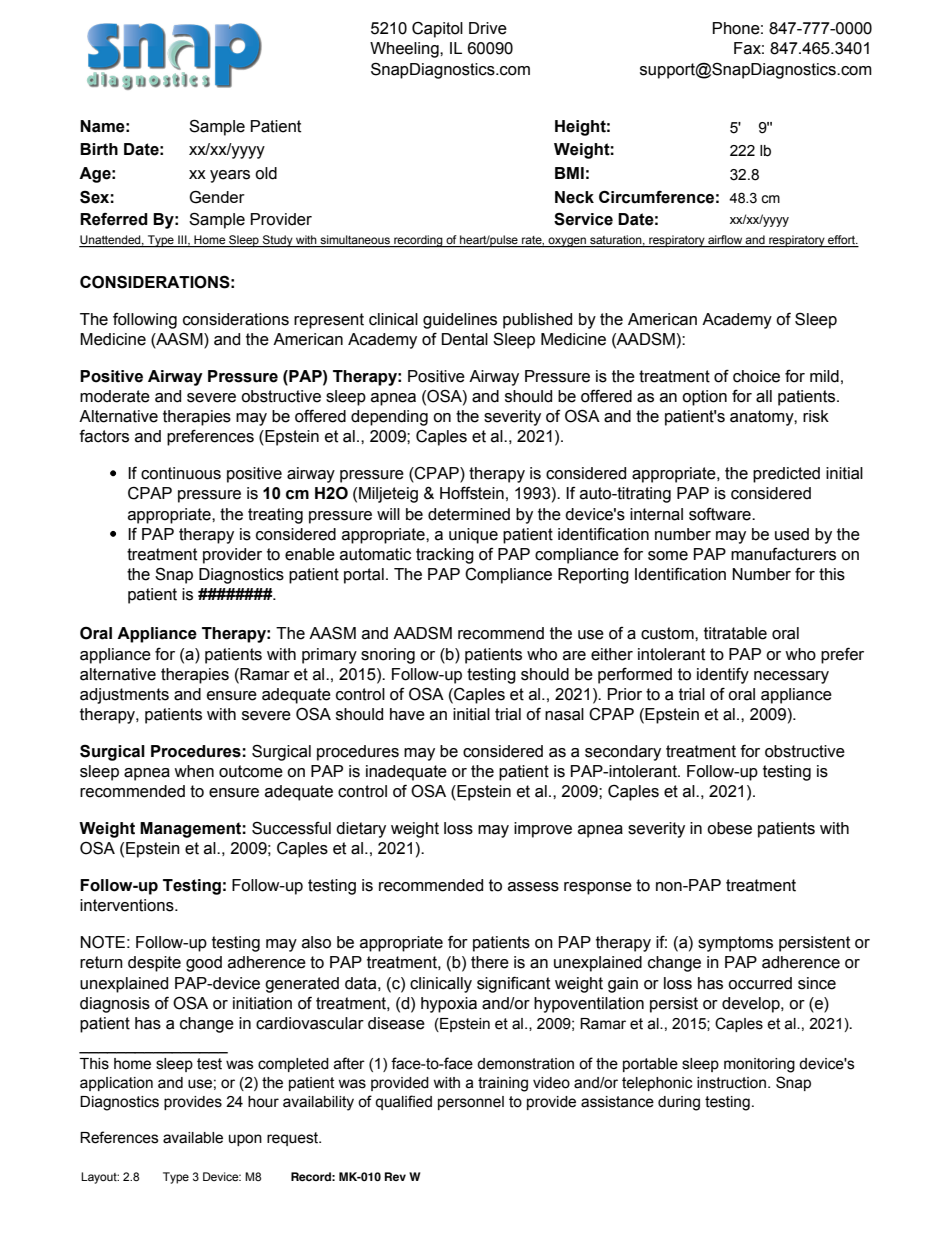 This screenshot has height=1233, width=952. Describe the element at coordinates (569, 173) in the screenshot. I see `BMI` at that location.
